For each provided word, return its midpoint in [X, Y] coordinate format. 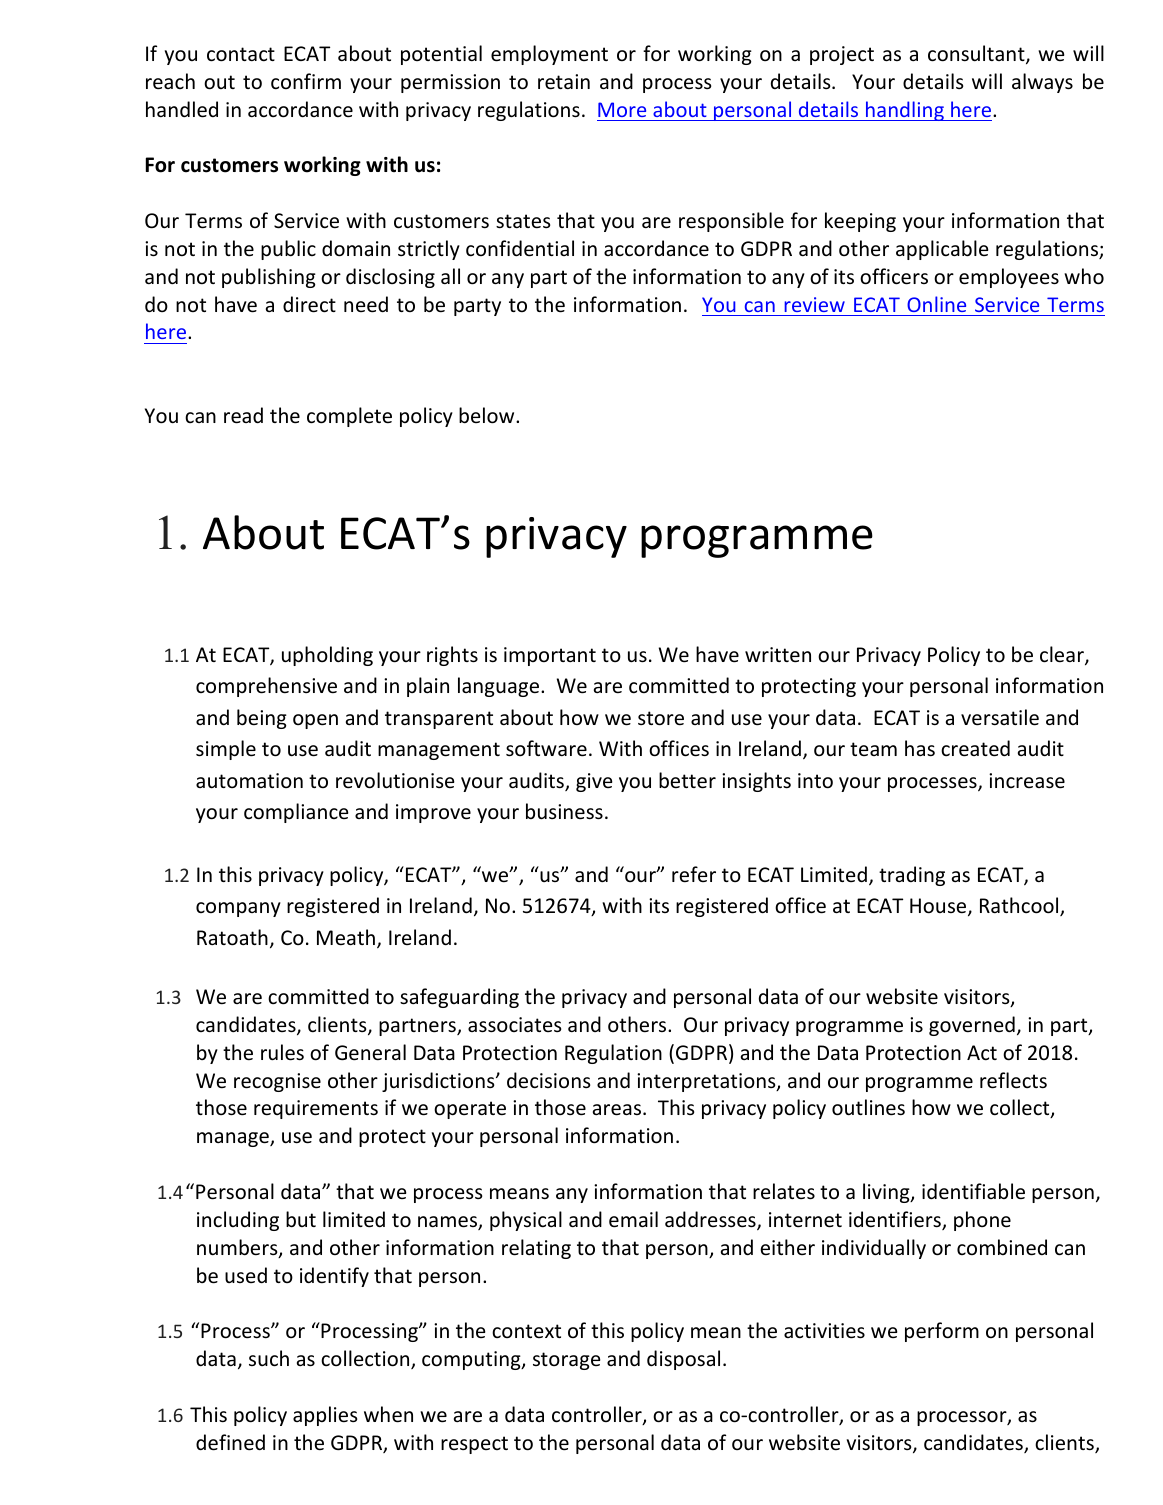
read [243, 415]
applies [325, 1416]
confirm [306, 81]
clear [1063, 655]
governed [972, 1026]
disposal [683, 1360]
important [550, 656]
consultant [977, 54]
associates [514, 1025]
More [622, 109]
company [238, 909]
